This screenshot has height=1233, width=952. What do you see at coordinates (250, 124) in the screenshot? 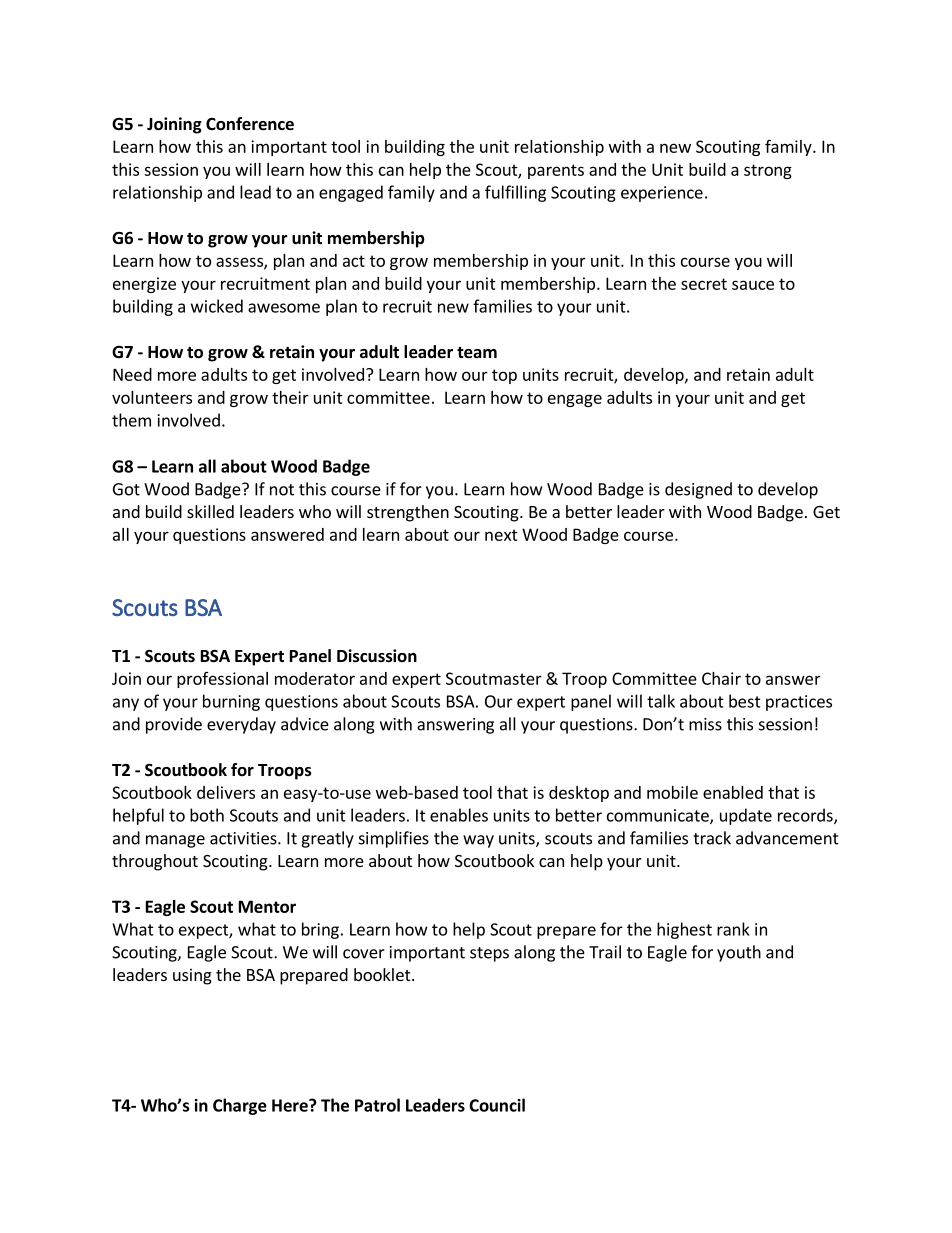
I see `Conference` at bounding box center [250, 124].
